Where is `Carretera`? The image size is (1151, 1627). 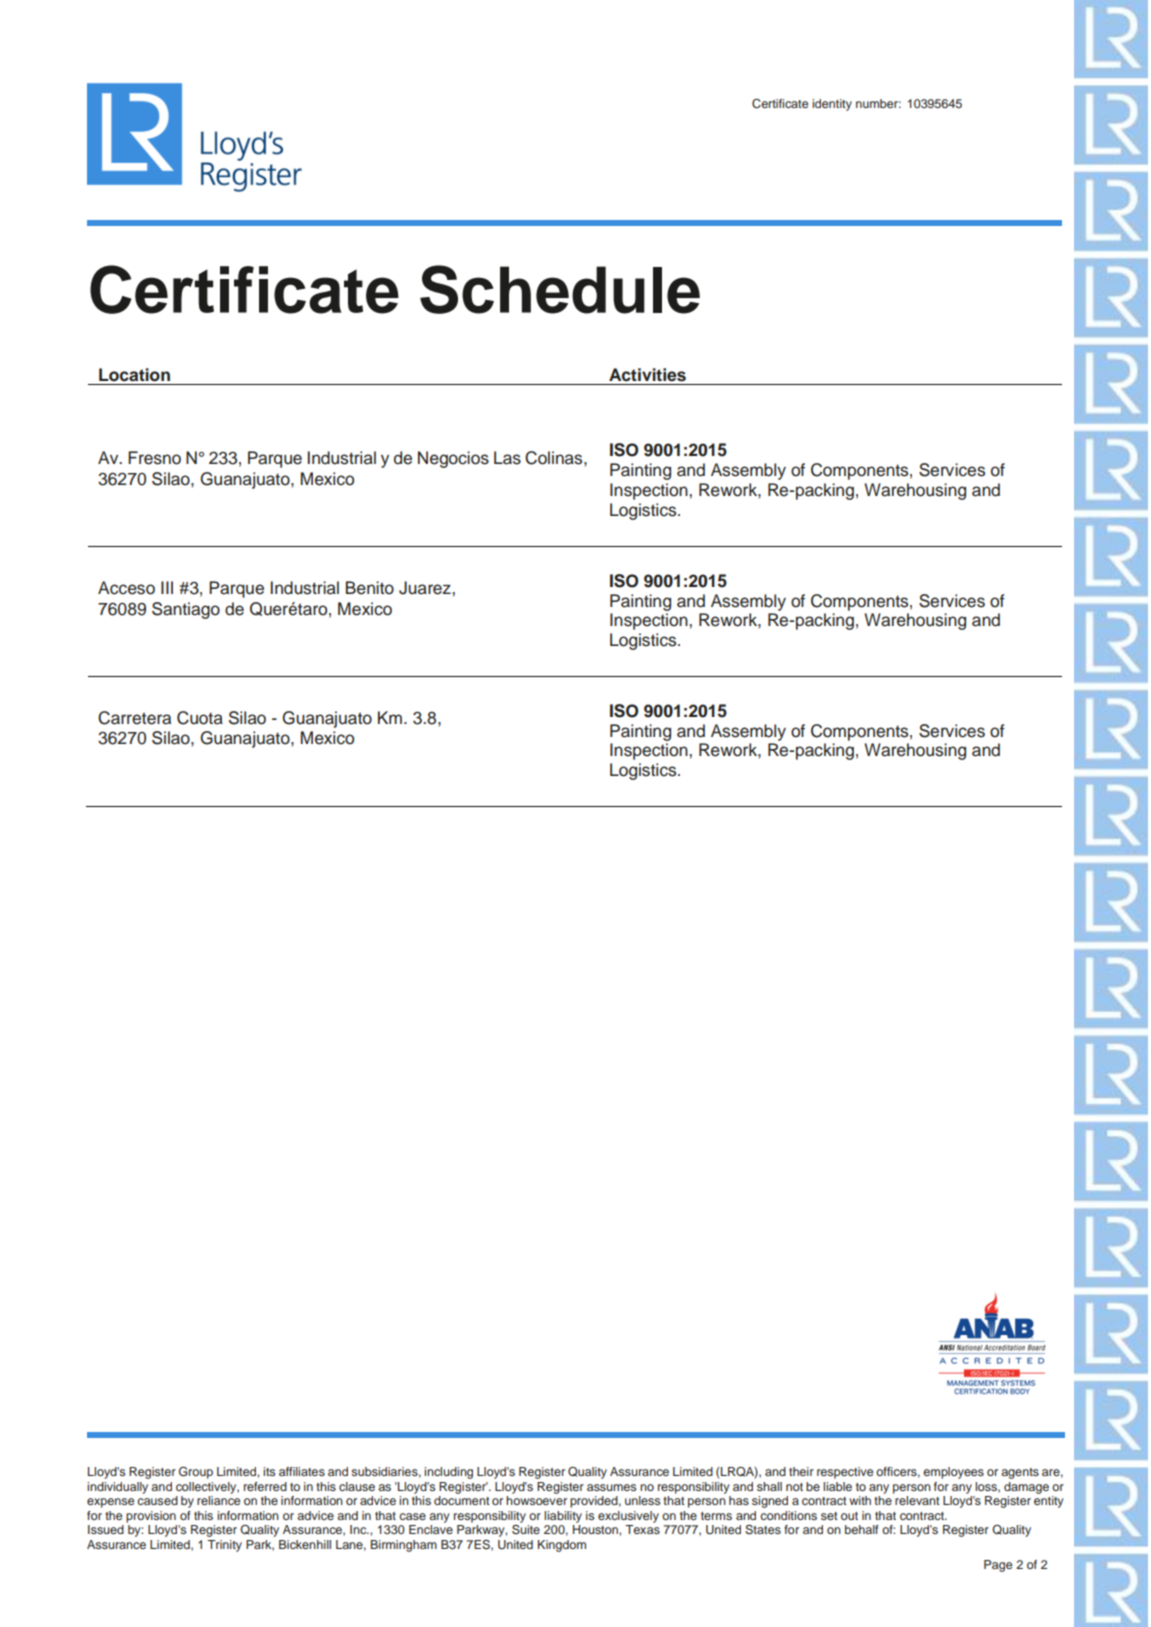 Carretera is located at coordinates (134, 718).
